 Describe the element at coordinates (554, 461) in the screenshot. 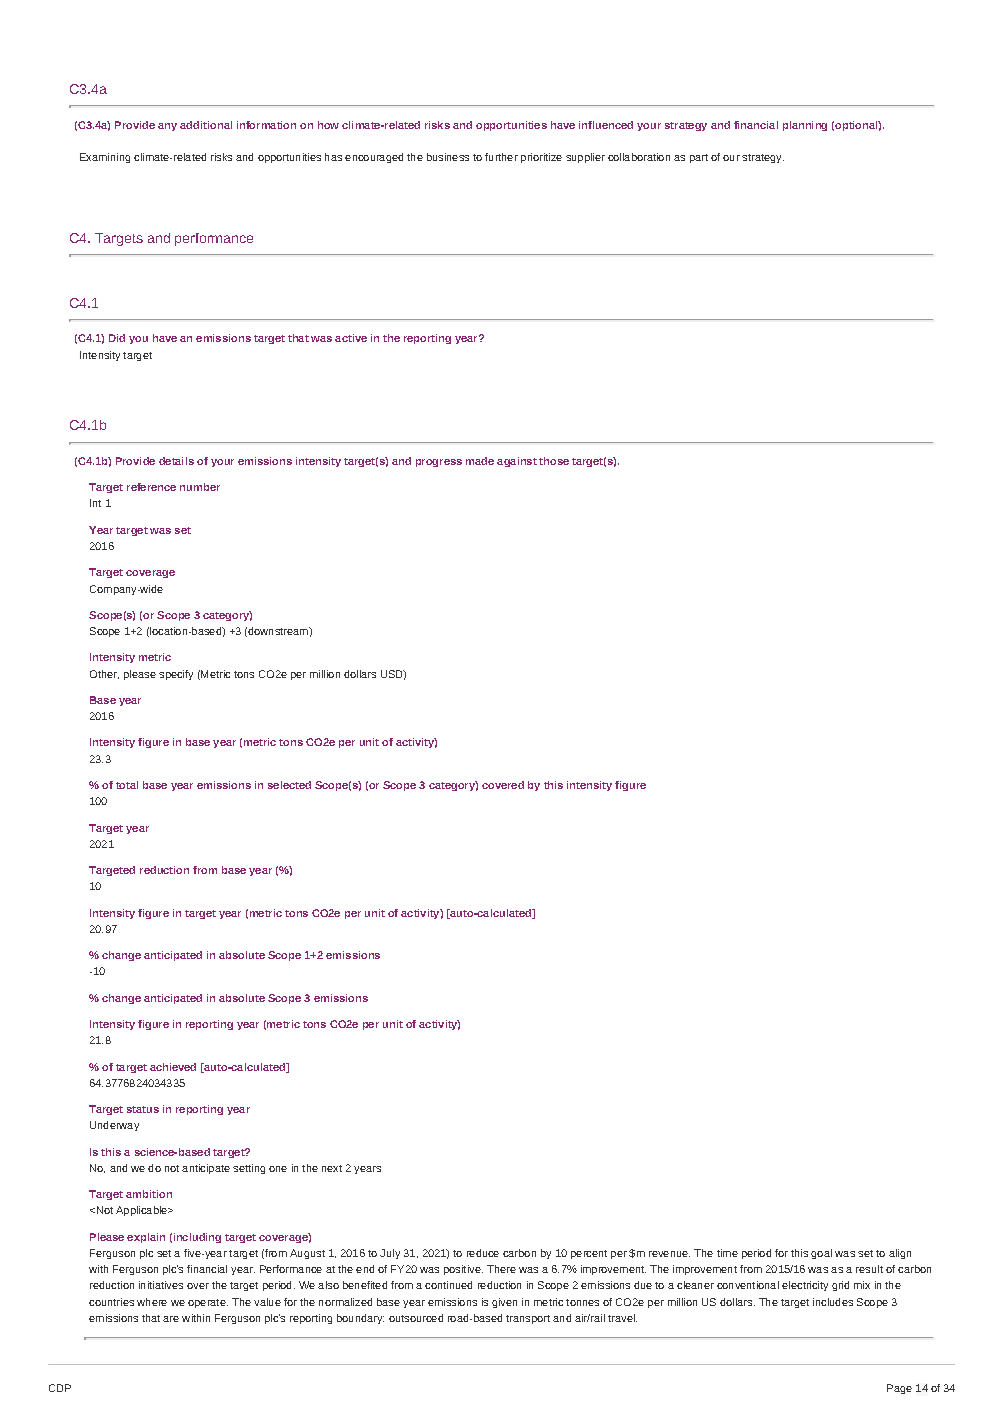

I see `those` at that location.
